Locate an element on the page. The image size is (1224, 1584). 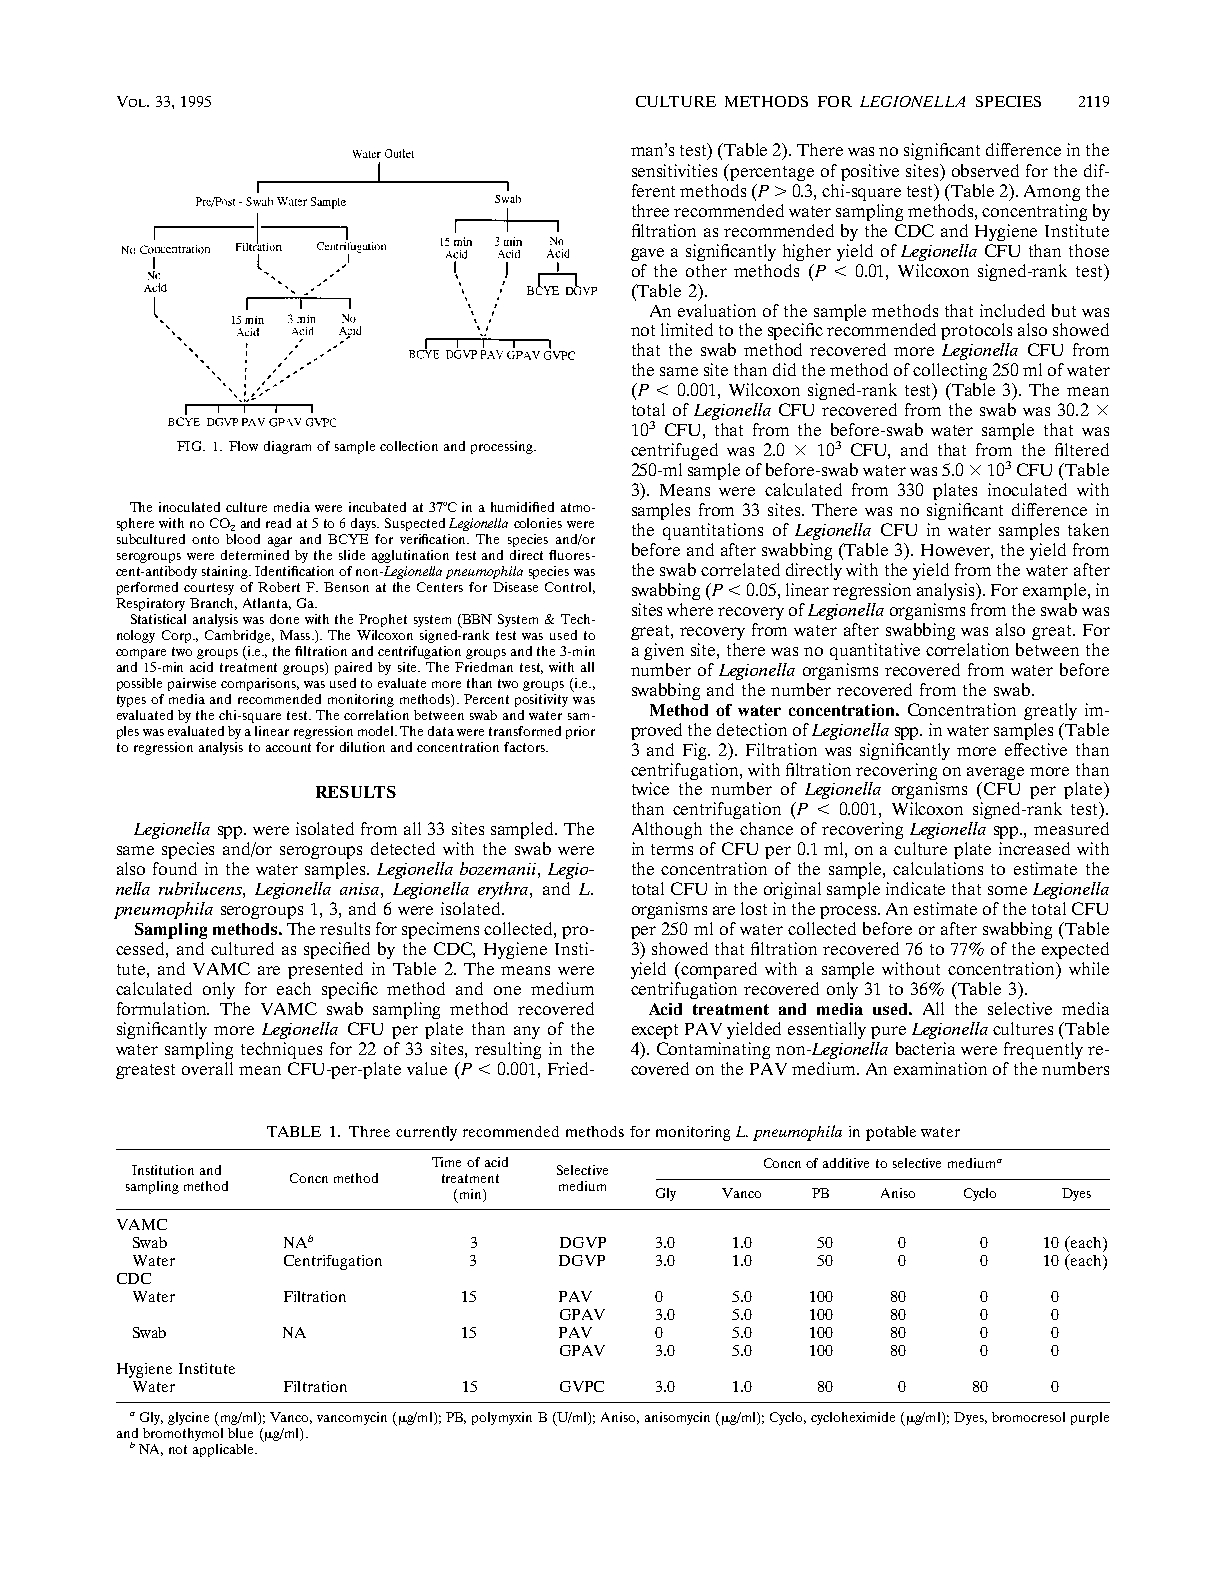
examination is located at coordinates (940, 1068).
